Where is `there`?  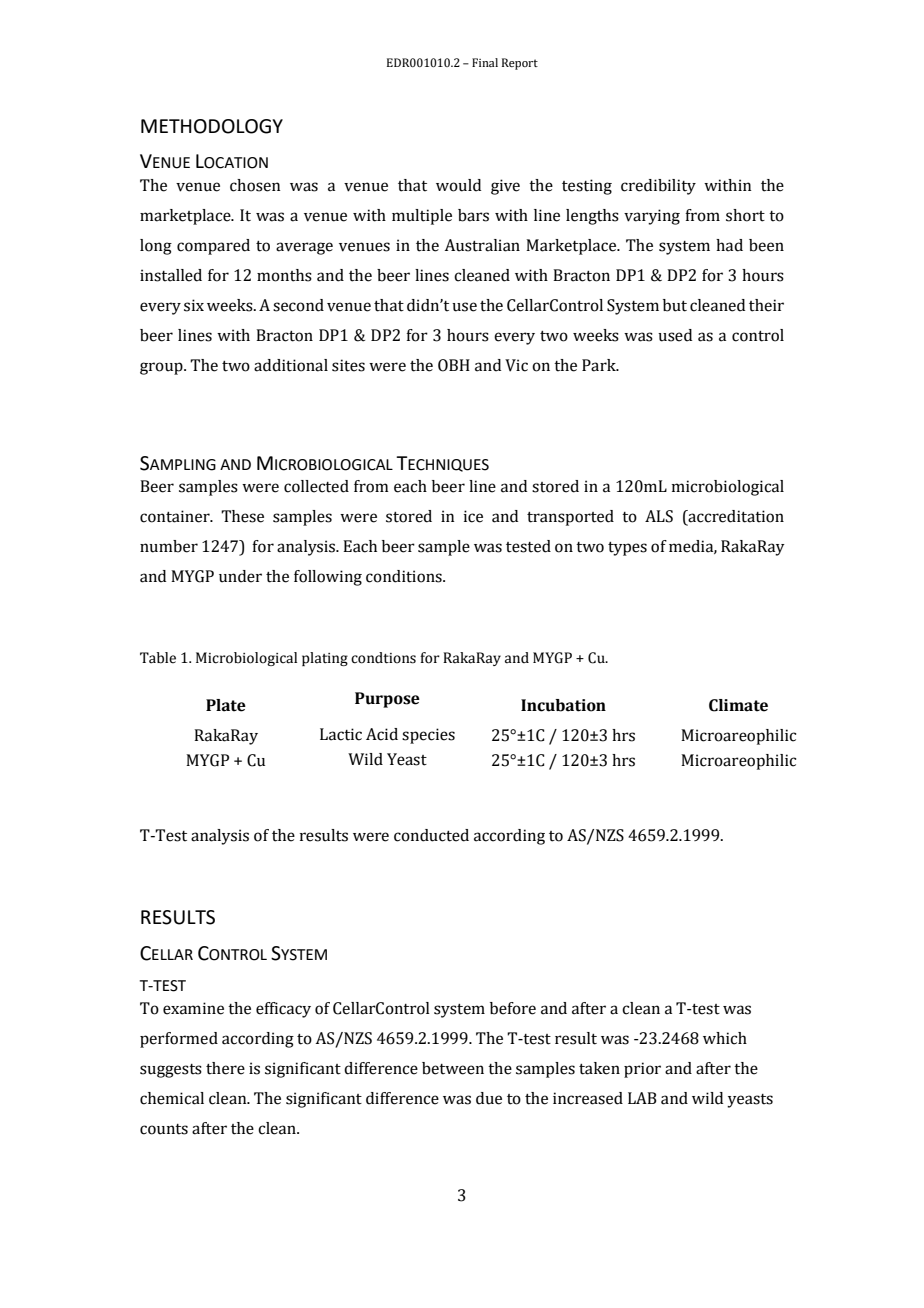
there is located at coordinates (225, 1068).
